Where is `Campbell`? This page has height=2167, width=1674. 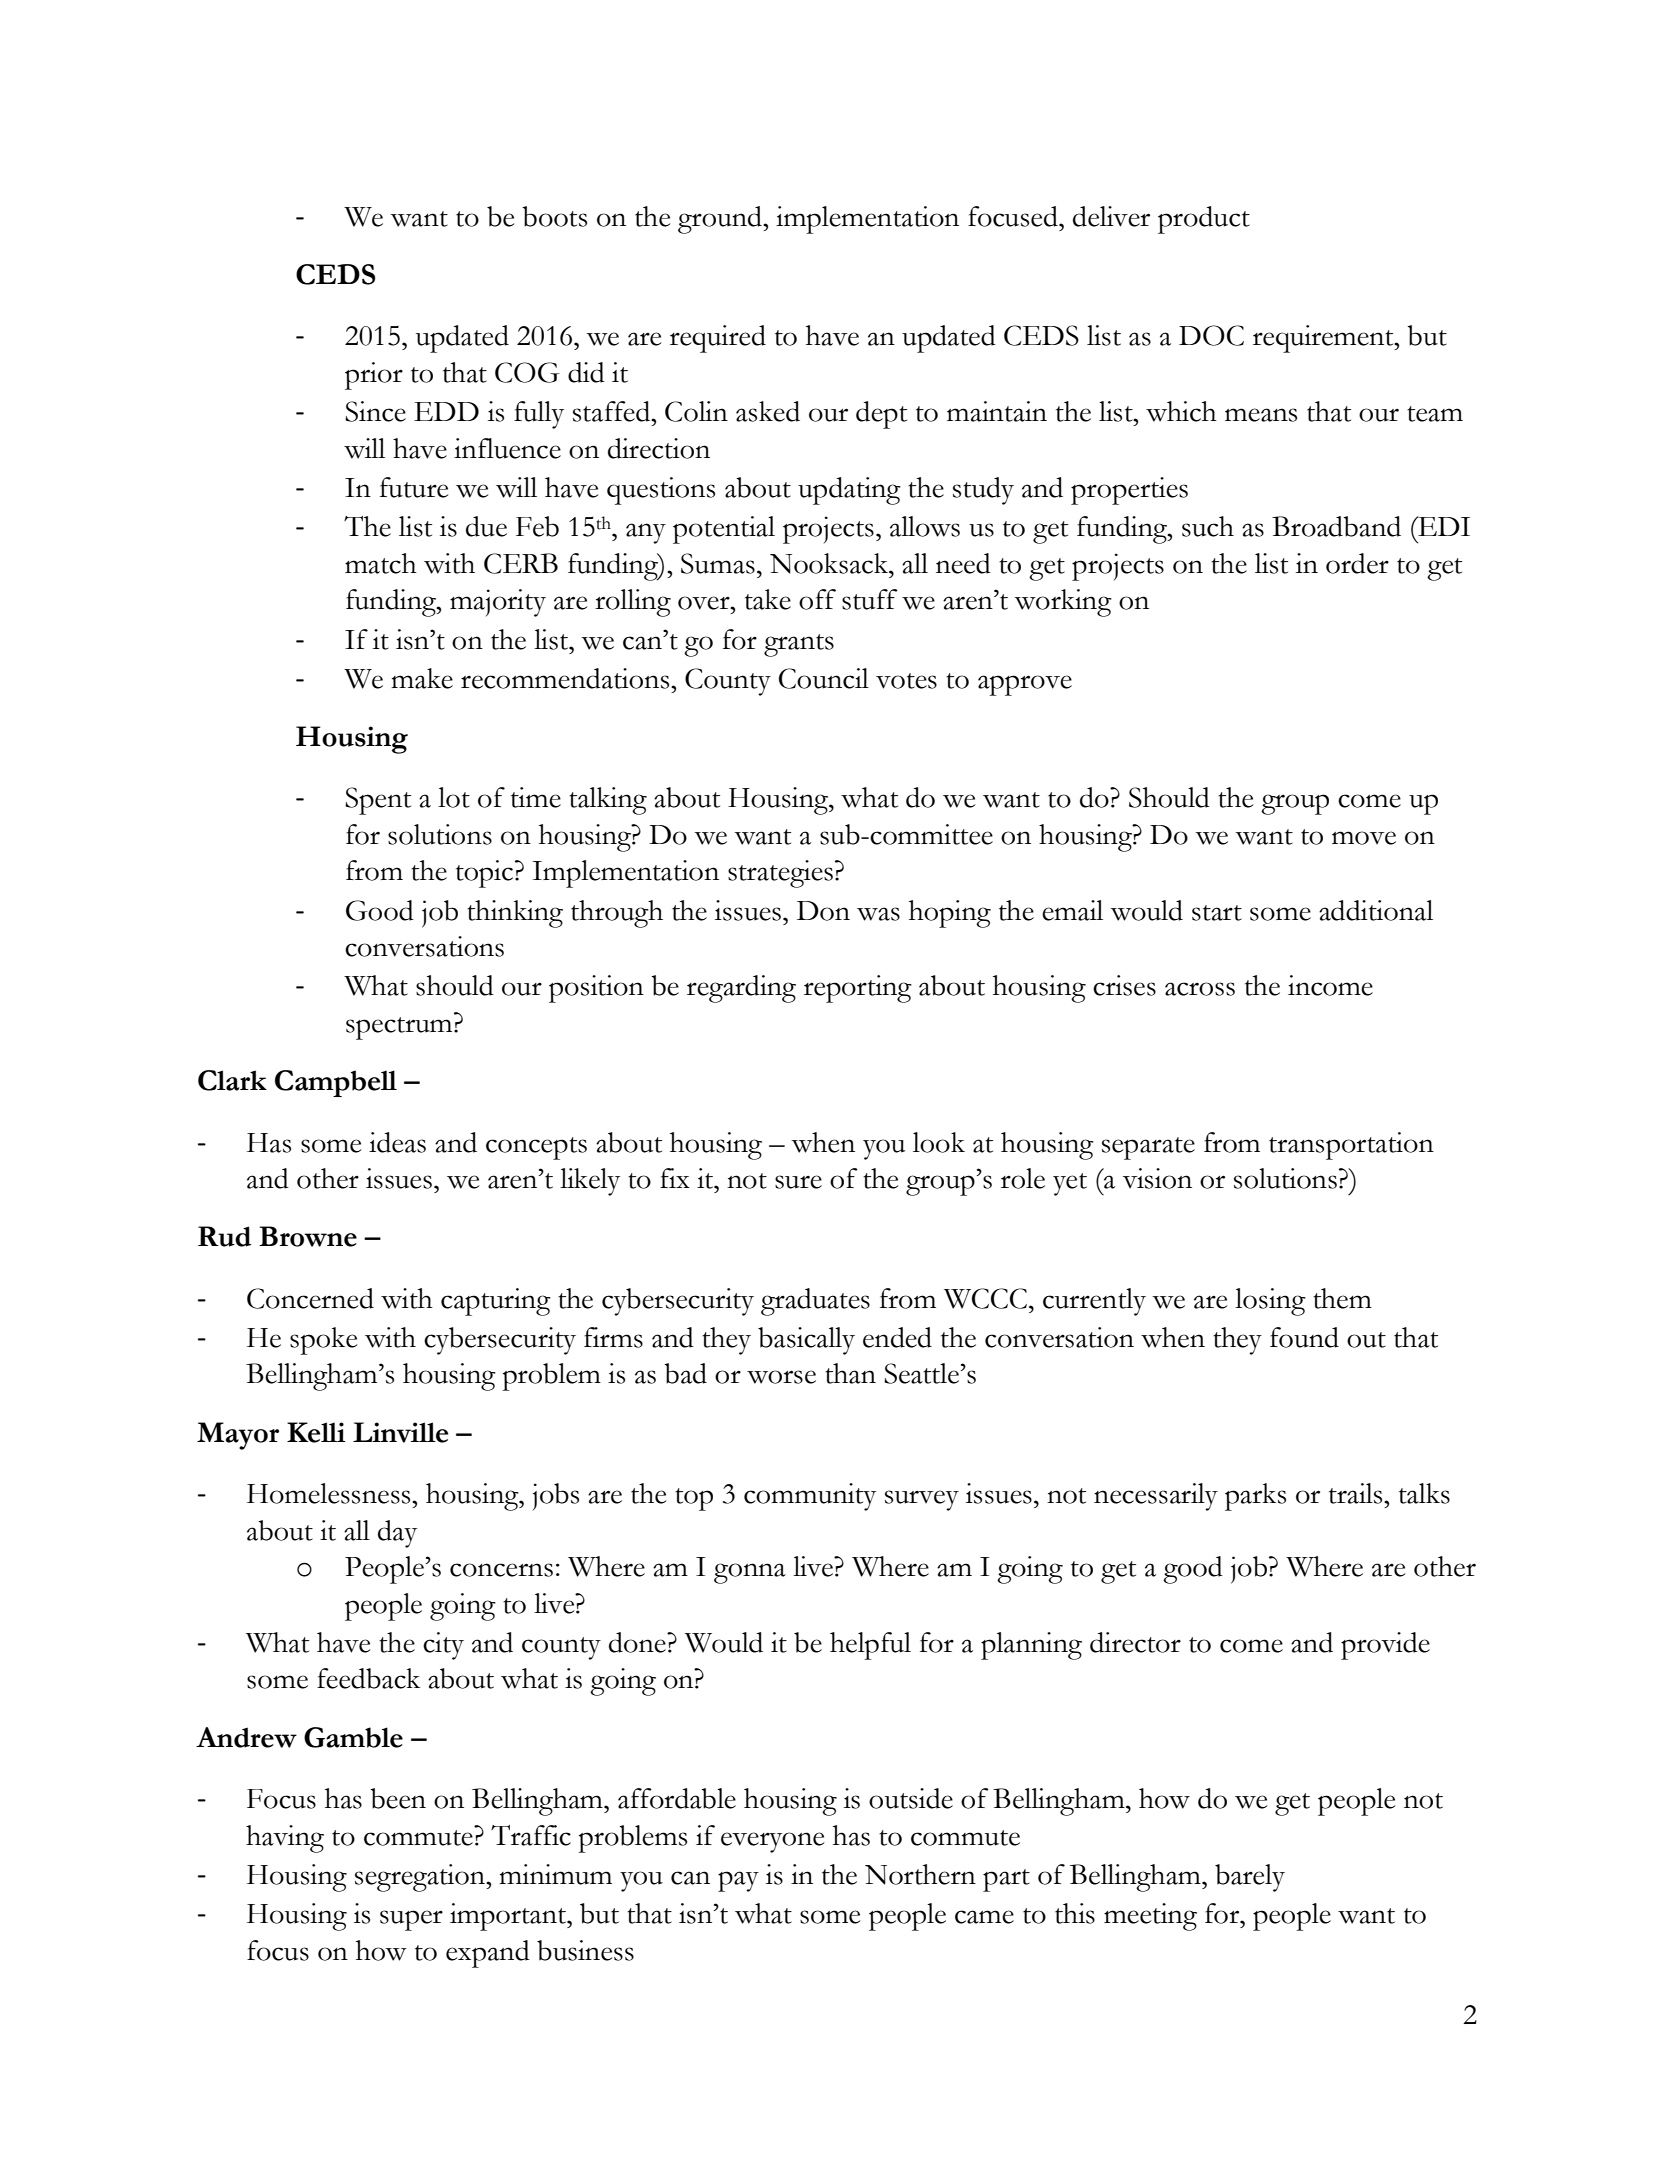
Campbell is located at coordinates (336, 1083).
